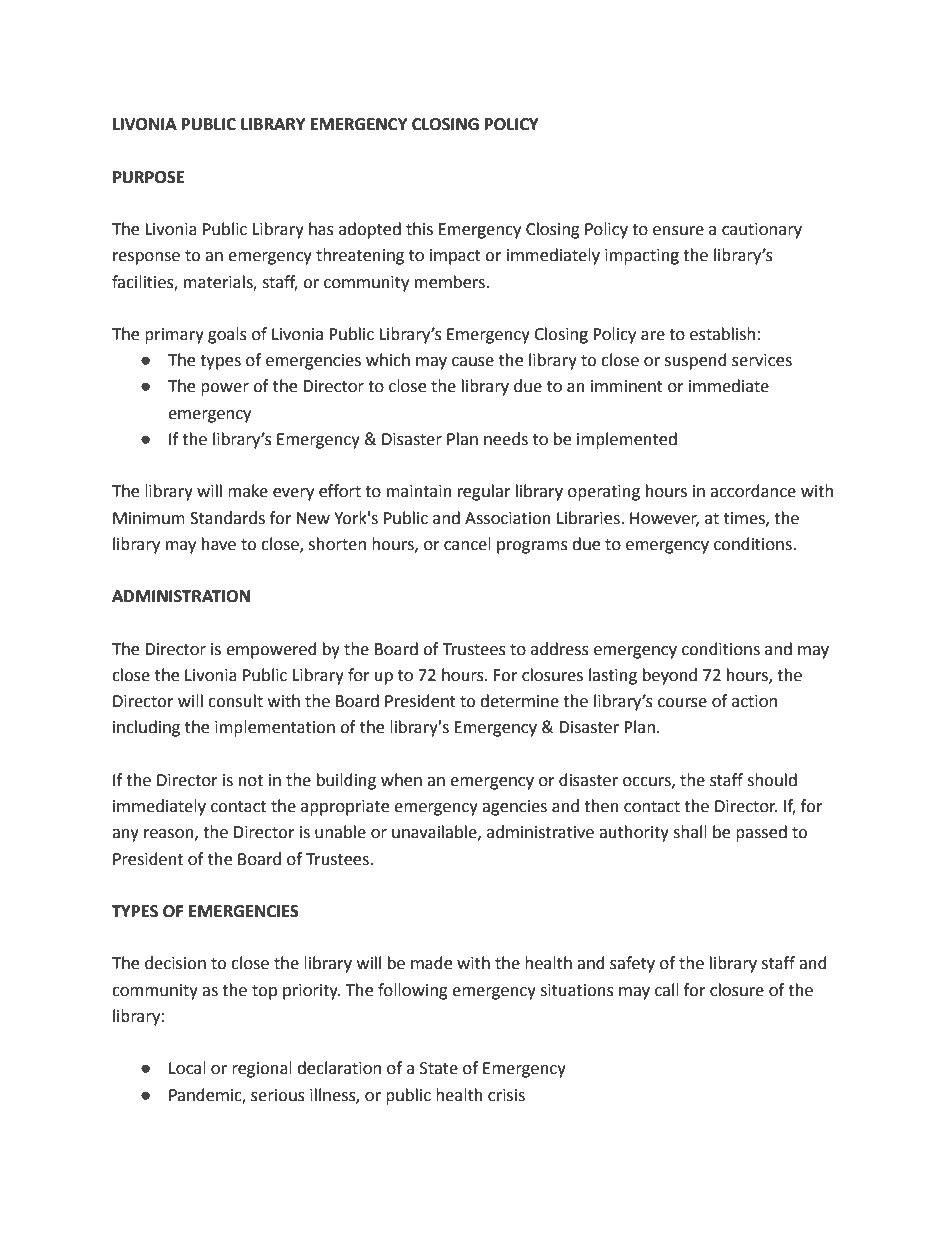  Describe the element at coordinates (148, 177) in the page. I see `PURPOSE` at that location.
